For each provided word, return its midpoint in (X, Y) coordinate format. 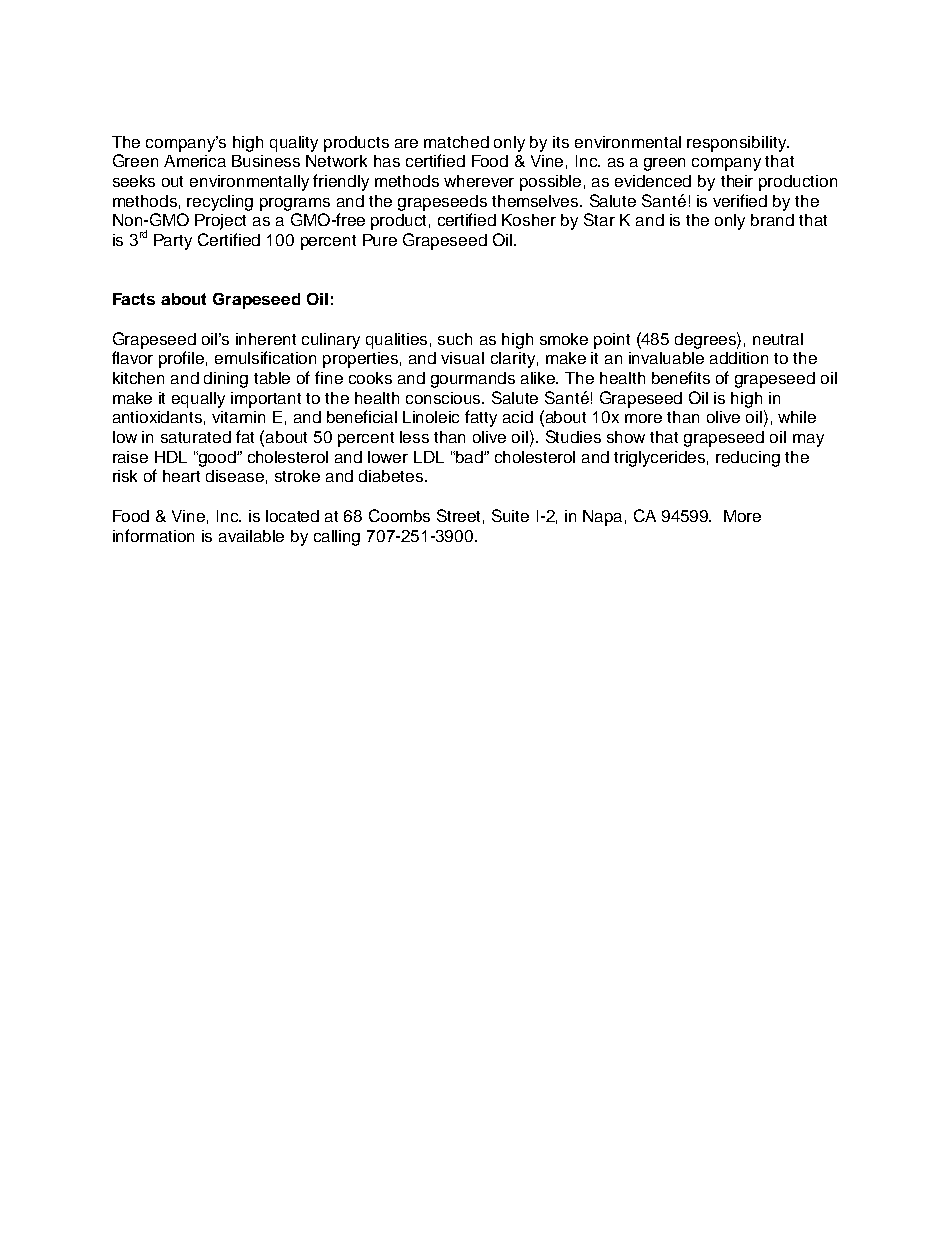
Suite (510, 515)
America (195, 161)
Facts (134, 299)
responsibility (738, 144)
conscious (445, 398)
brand (772, 220)
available (251, 536)
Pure (380, 240)
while (797, 417)
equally (198, 400)
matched (456, 142)
